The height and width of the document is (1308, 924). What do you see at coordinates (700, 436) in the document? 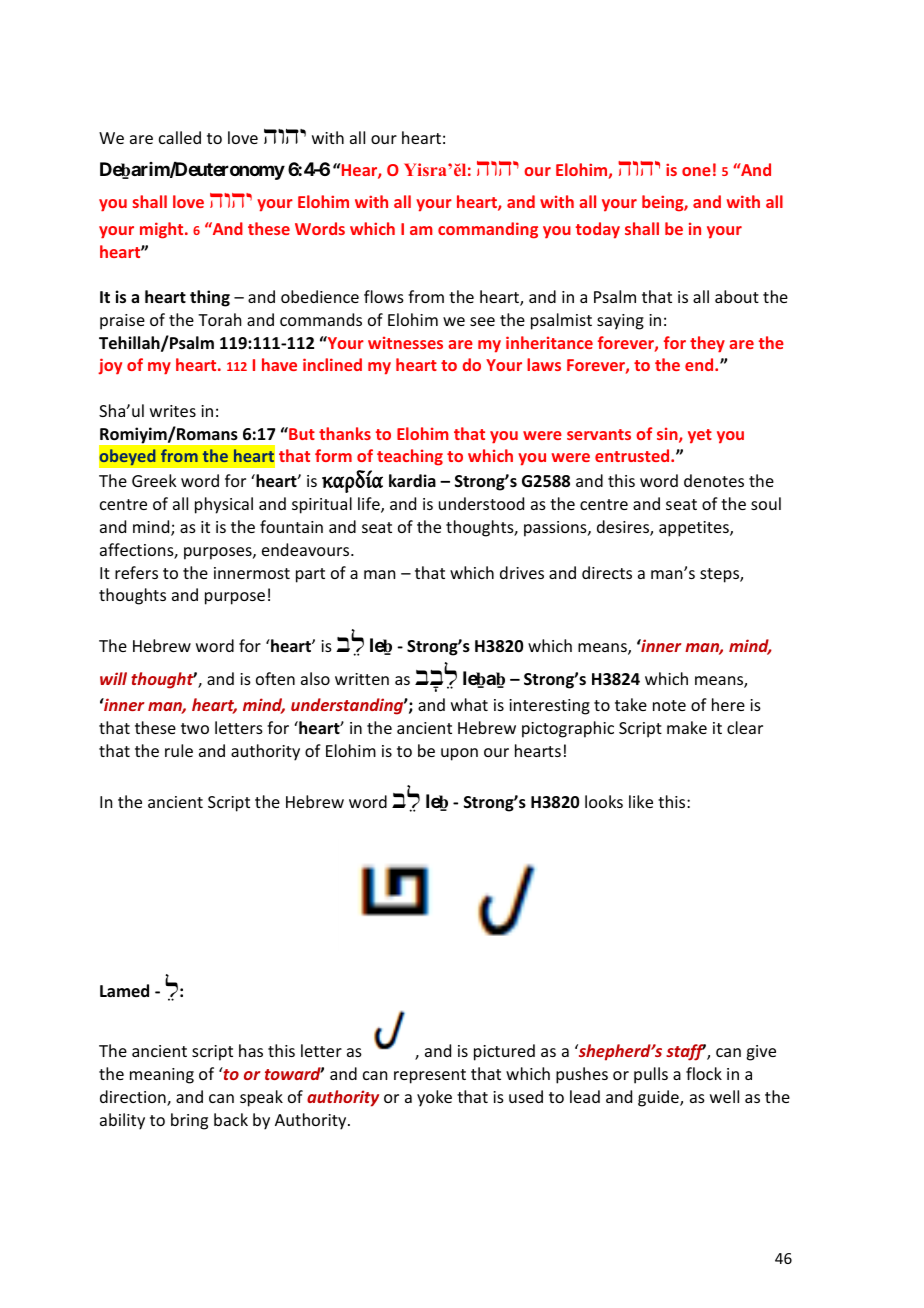
I see `yet` at bounding box center [700, 436].
